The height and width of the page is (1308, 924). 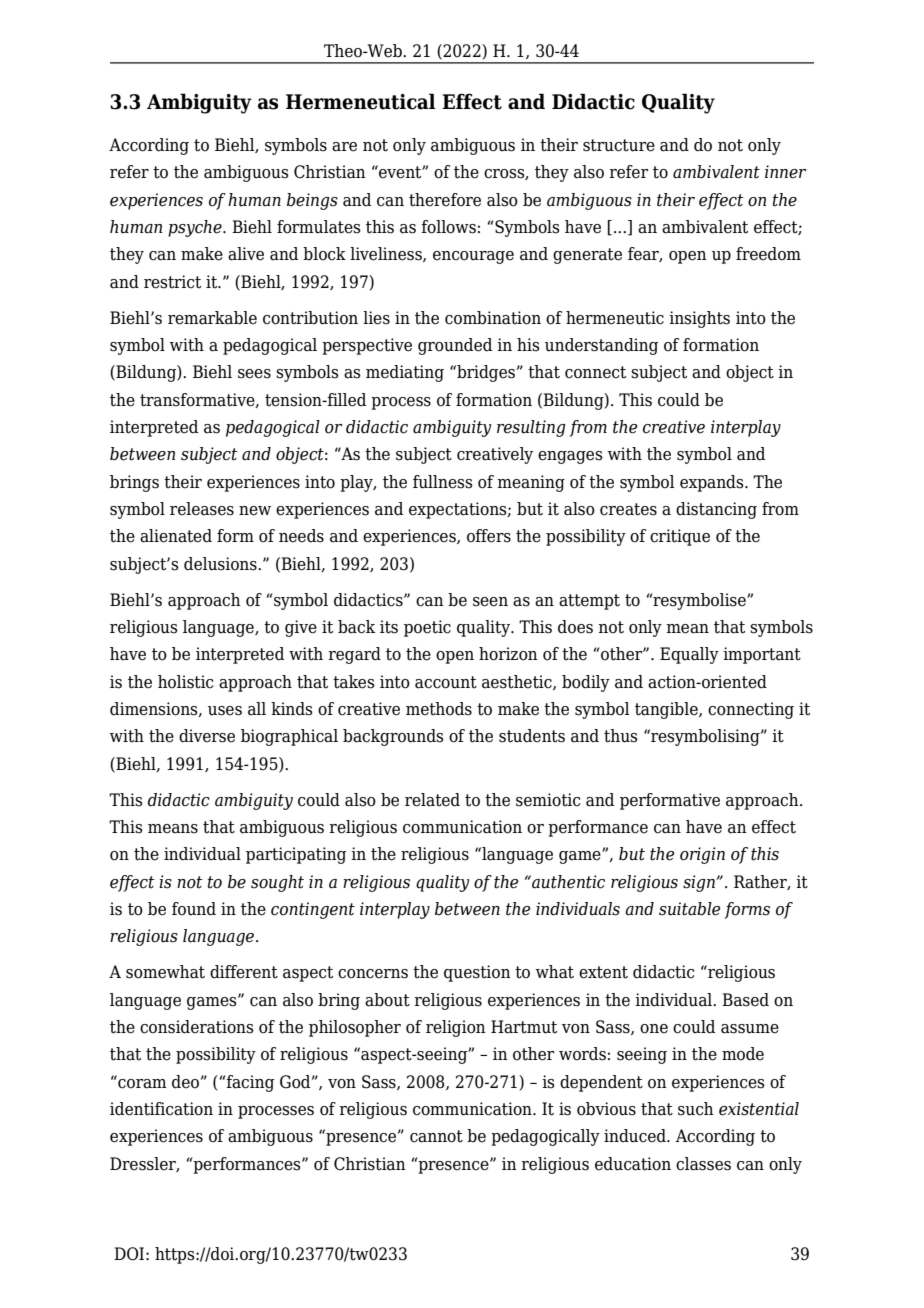 I want to click on cannot, so click(x=436, y=1136).
